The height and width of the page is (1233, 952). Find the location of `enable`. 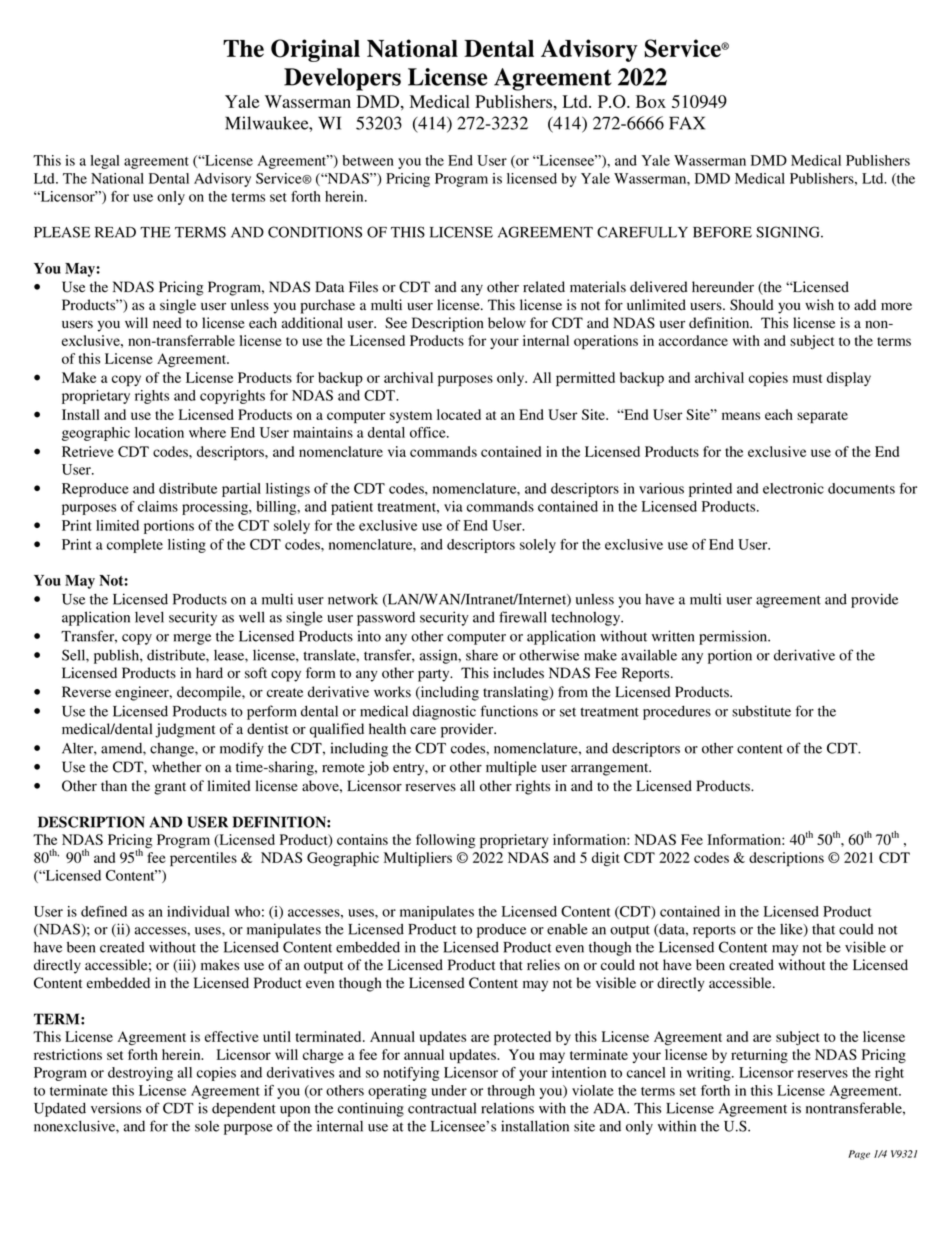

enable is located at coordinates (567, 929).
